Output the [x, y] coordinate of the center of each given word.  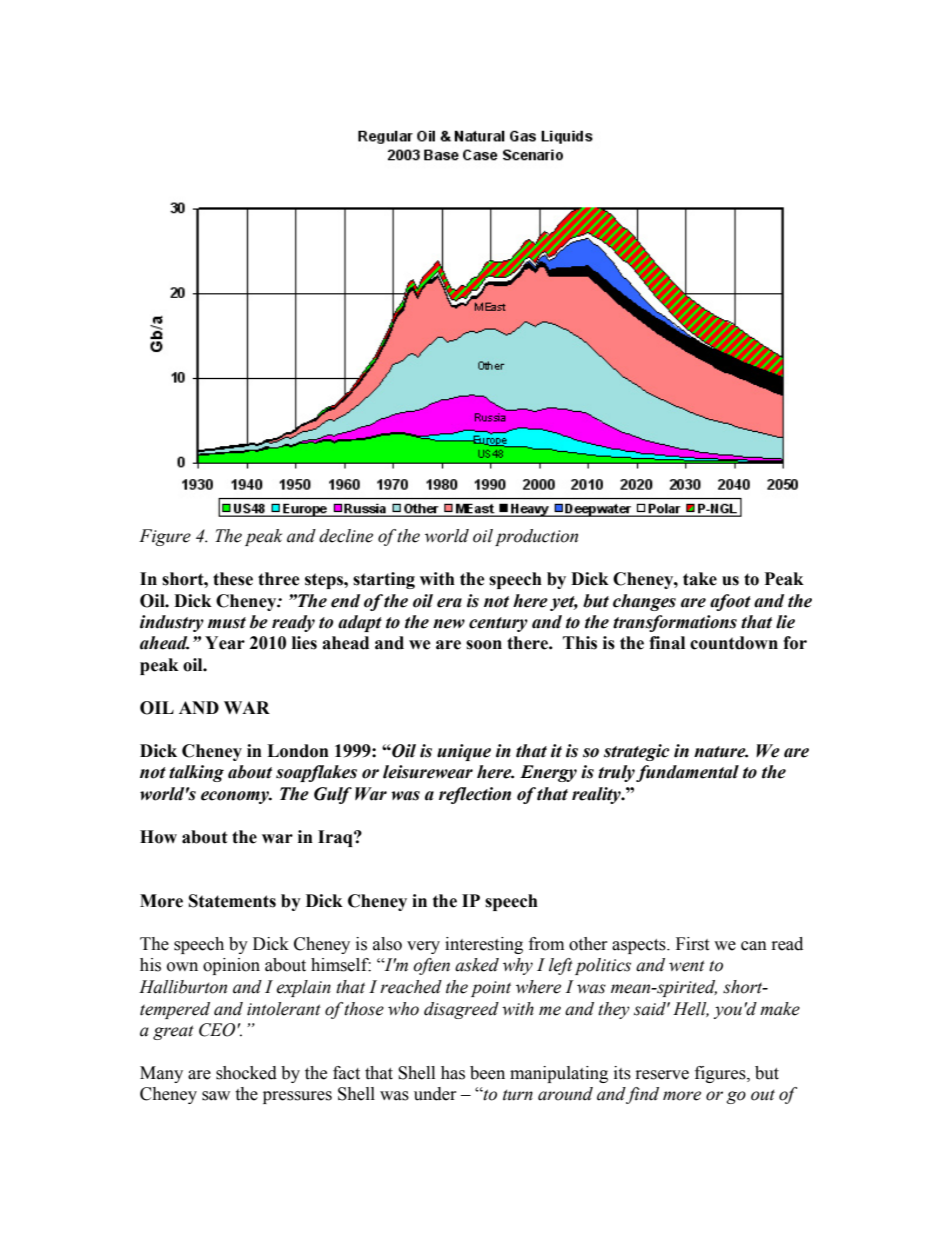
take [700, 579]
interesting [484, 945]
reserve [662, 1075]
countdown [734, 643]
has [453, 1073]
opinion [231, 966]
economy [236, 797]
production [536, 537]
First [692, 944]
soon [484, 645]
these [233, 579]
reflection [475, 795]
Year [225, 643]
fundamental [687, 773]
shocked [246, 1073]
